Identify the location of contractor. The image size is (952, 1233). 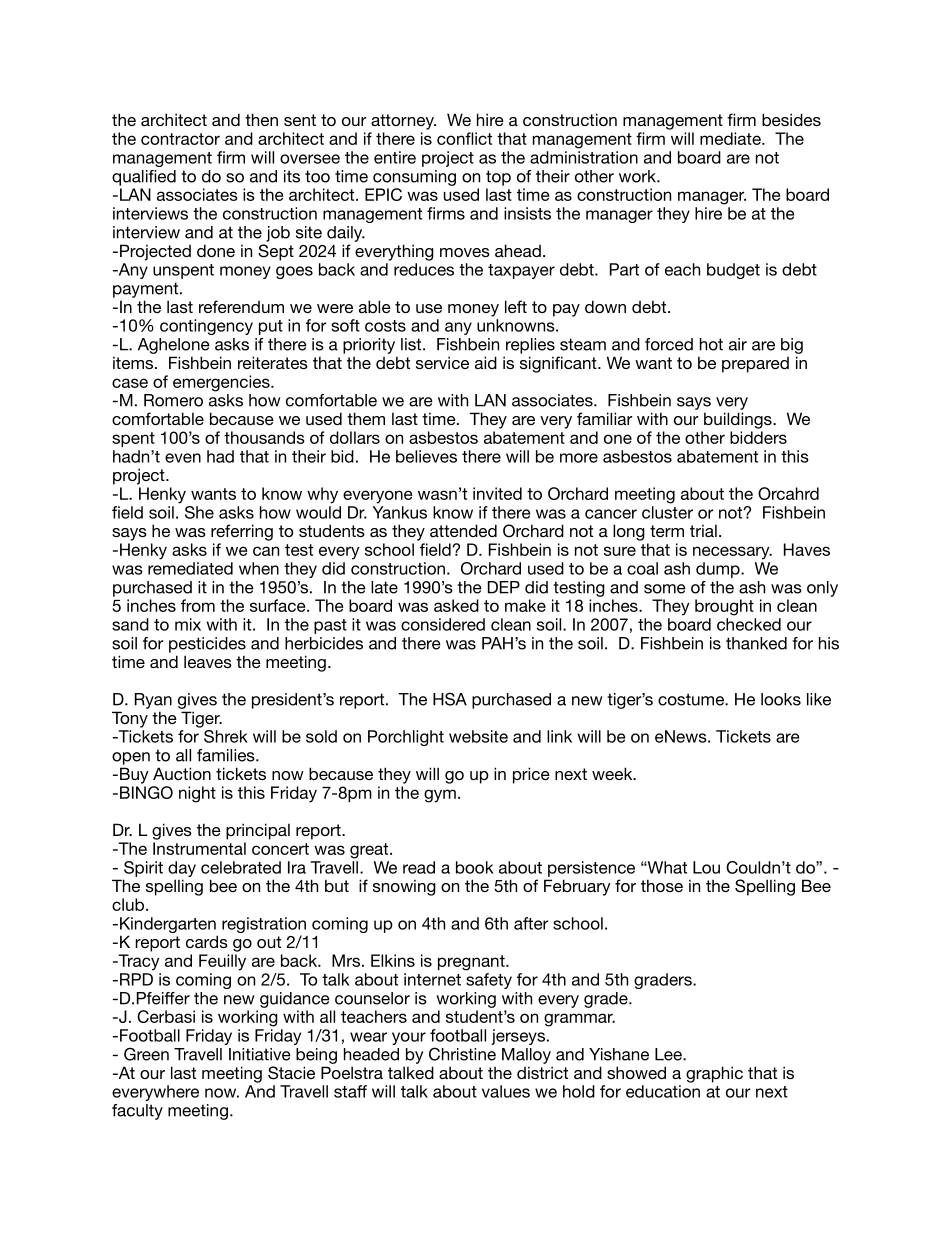
(180, 139).
